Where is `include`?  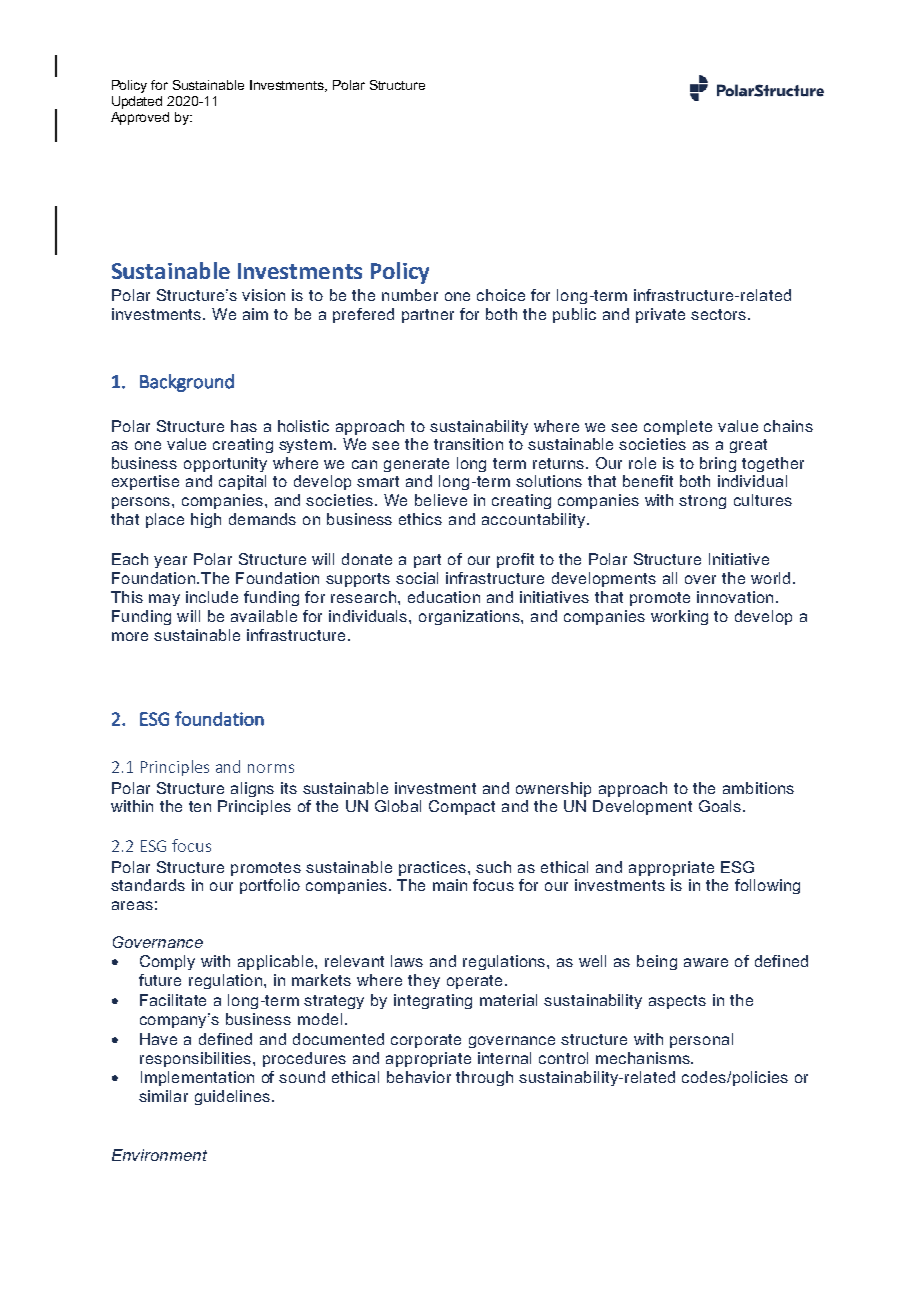 include is located at coordinates (212, 597).
